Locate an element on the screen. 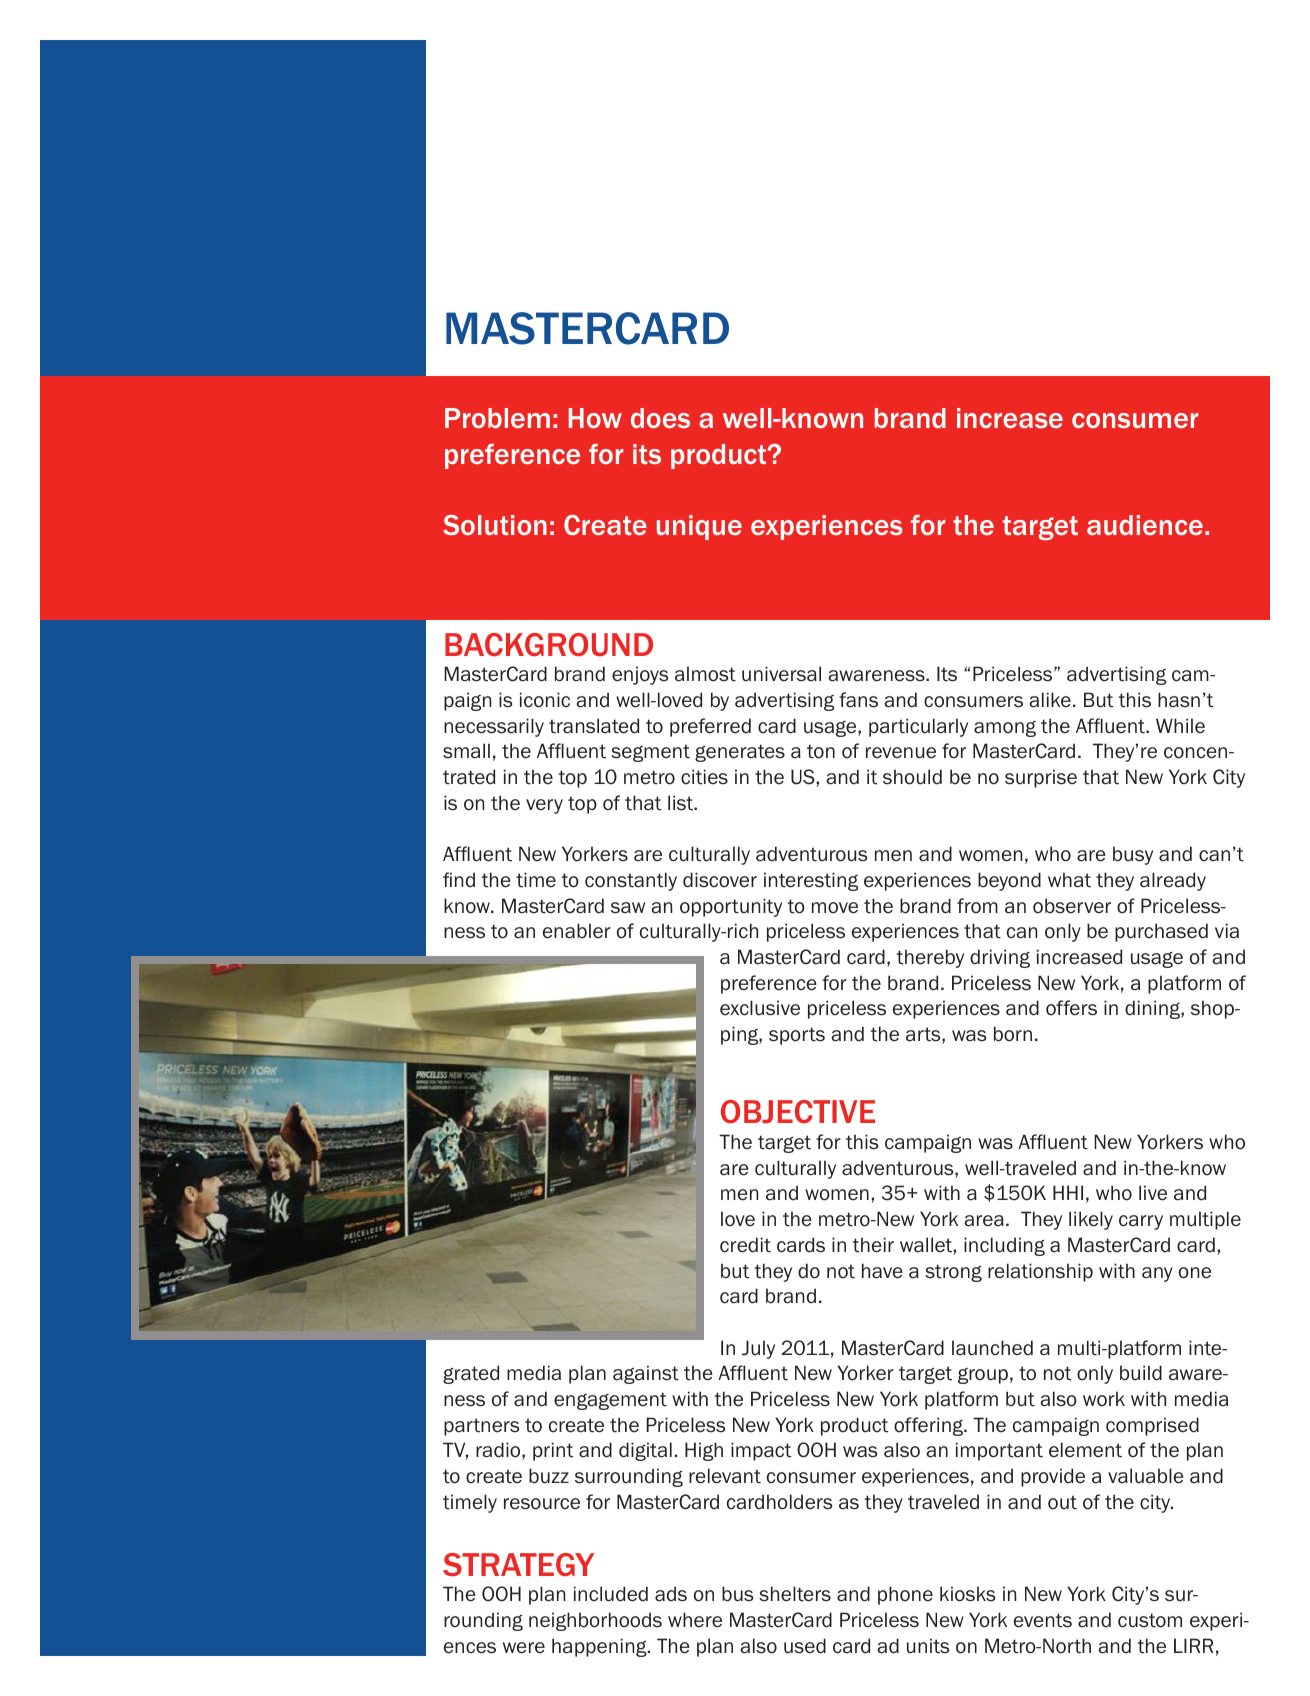 Image resolution: width=1310 pixels, height=1696 pixels. credit is located at coordinates (745, 1245).
